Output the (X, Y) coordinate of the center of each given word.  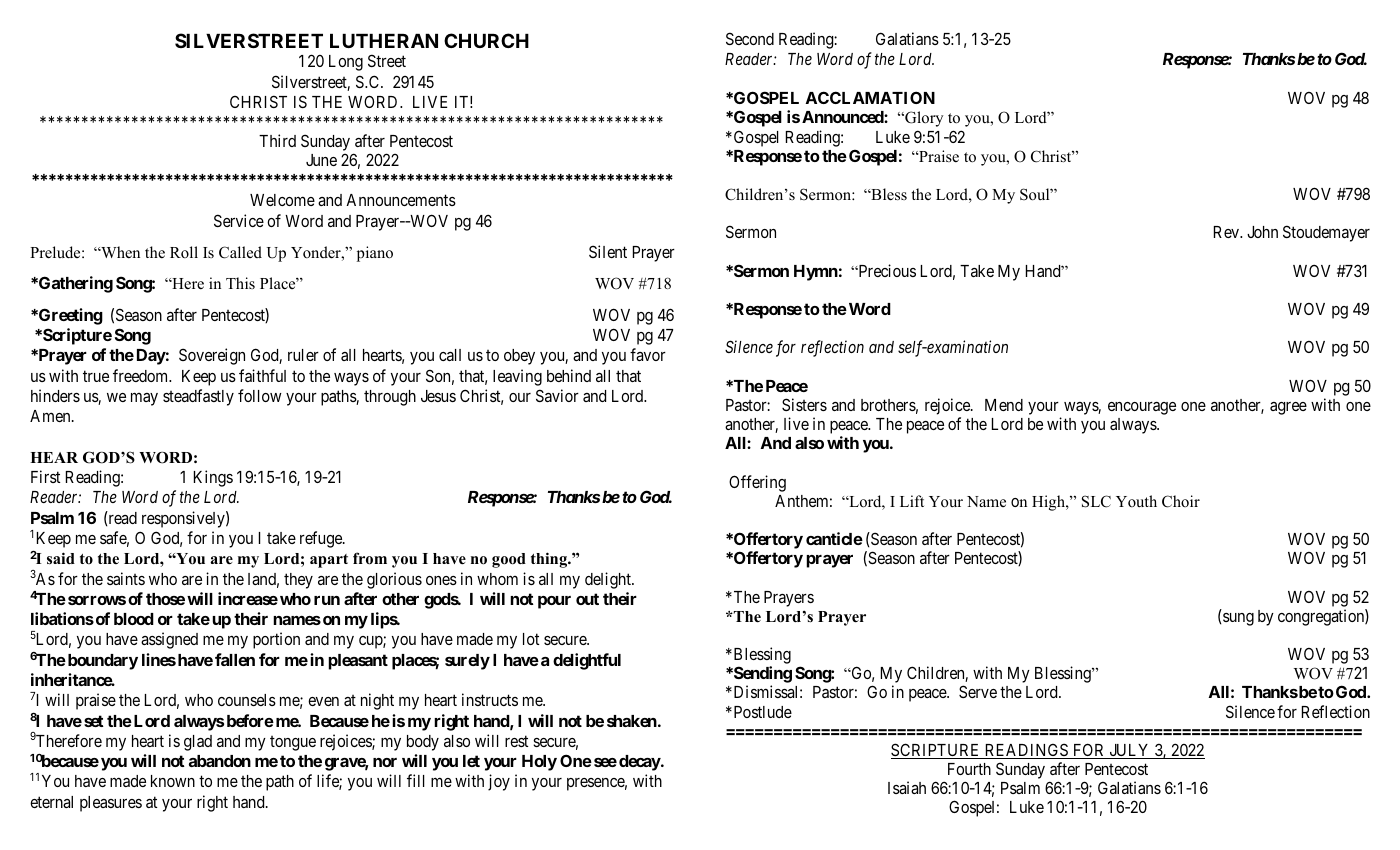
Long (346, 63)
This (240, 283)
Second (750, 38)
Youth (1136, 501)
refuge (322, 539)
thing (550, 560)
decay (640, 763)
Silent (608, 251)
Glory (923, 119)
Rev (1228, 232)
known (173, 781)
